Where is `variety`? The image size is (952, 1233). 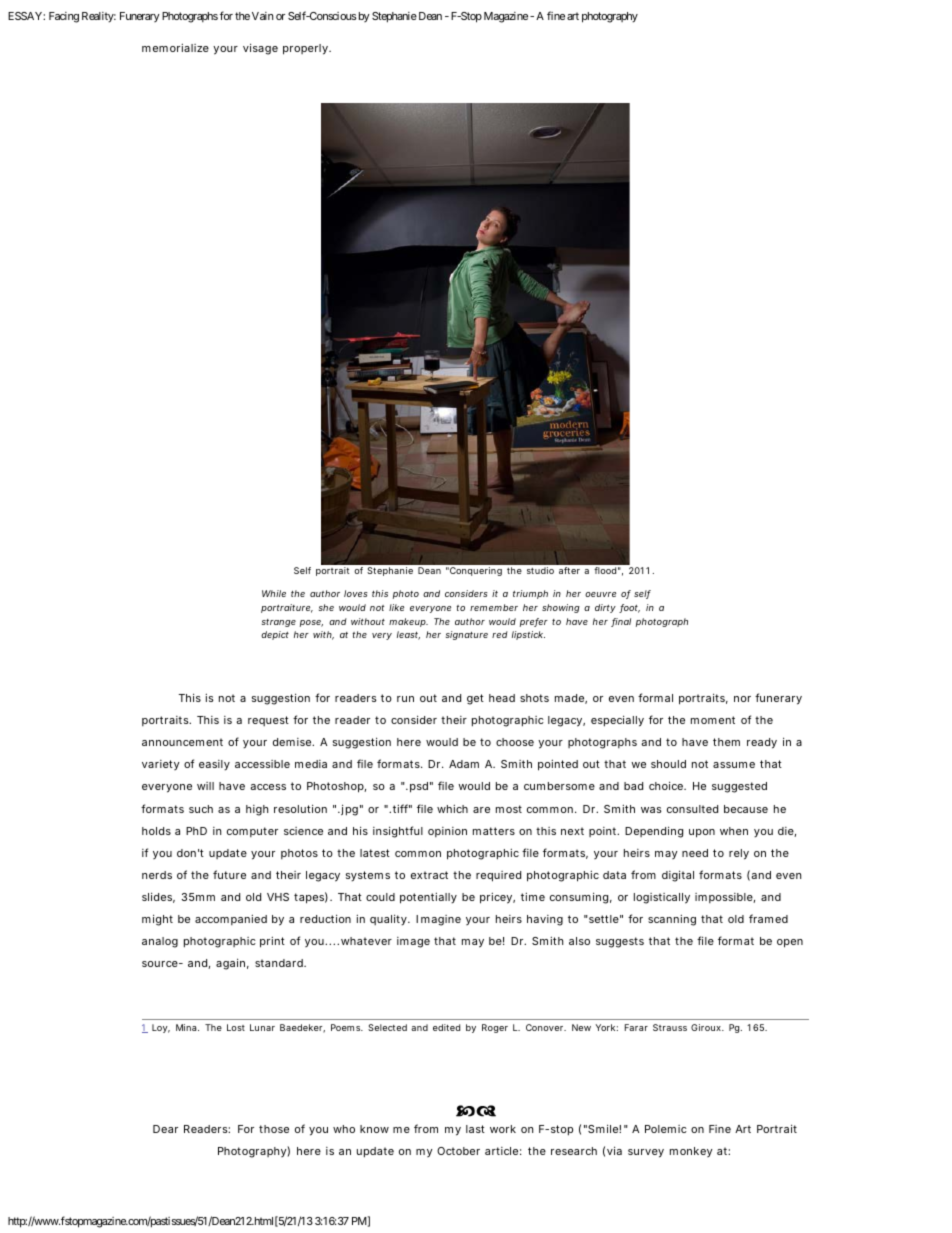
variety is located at coordinates (161, 765).
